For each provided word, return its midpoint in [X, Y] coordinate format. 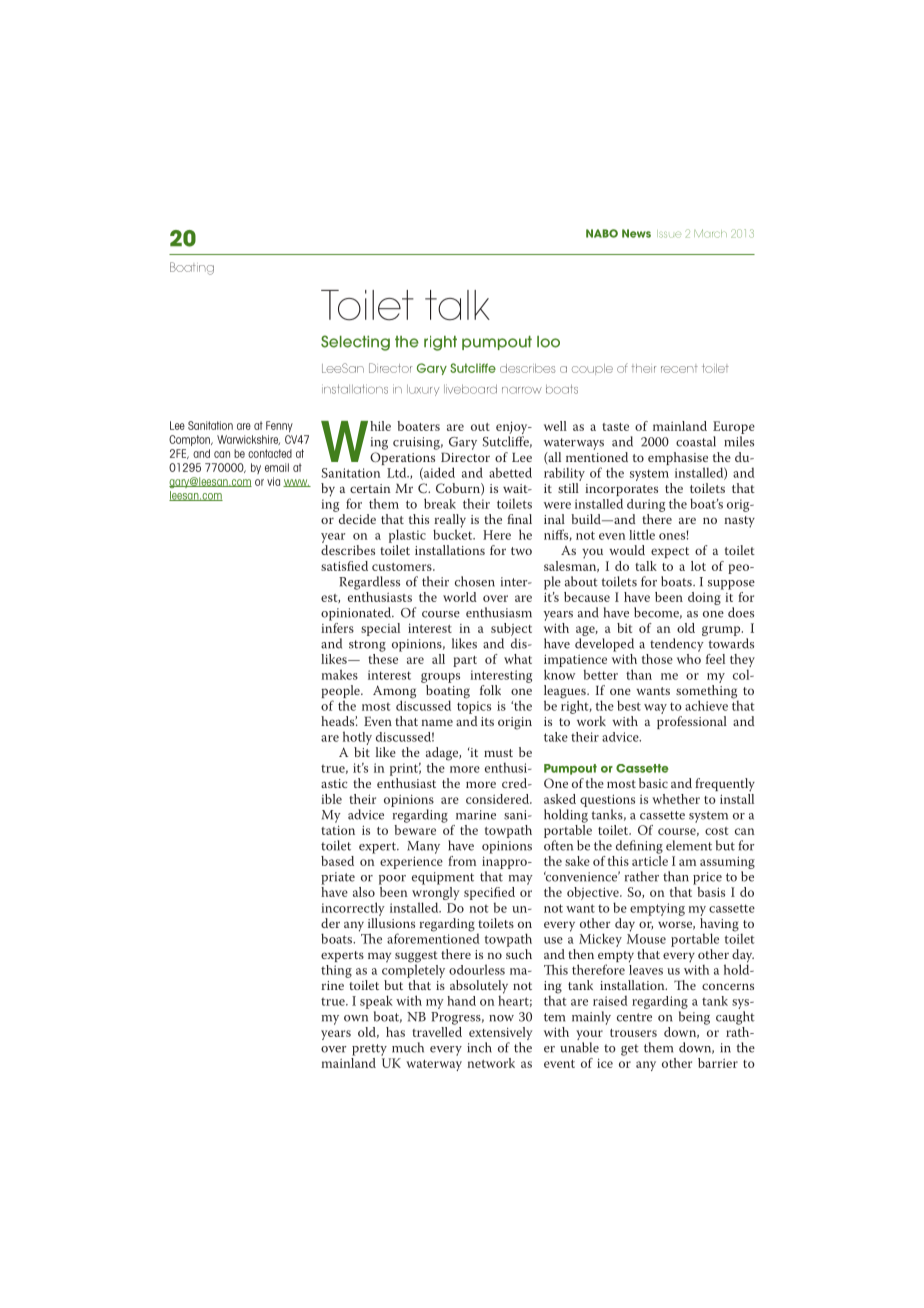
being [694, 1018]
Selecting [355, 343]
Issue [669, 234]
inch [479, 1047]
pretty [369, 1050]
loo [548, 342]
